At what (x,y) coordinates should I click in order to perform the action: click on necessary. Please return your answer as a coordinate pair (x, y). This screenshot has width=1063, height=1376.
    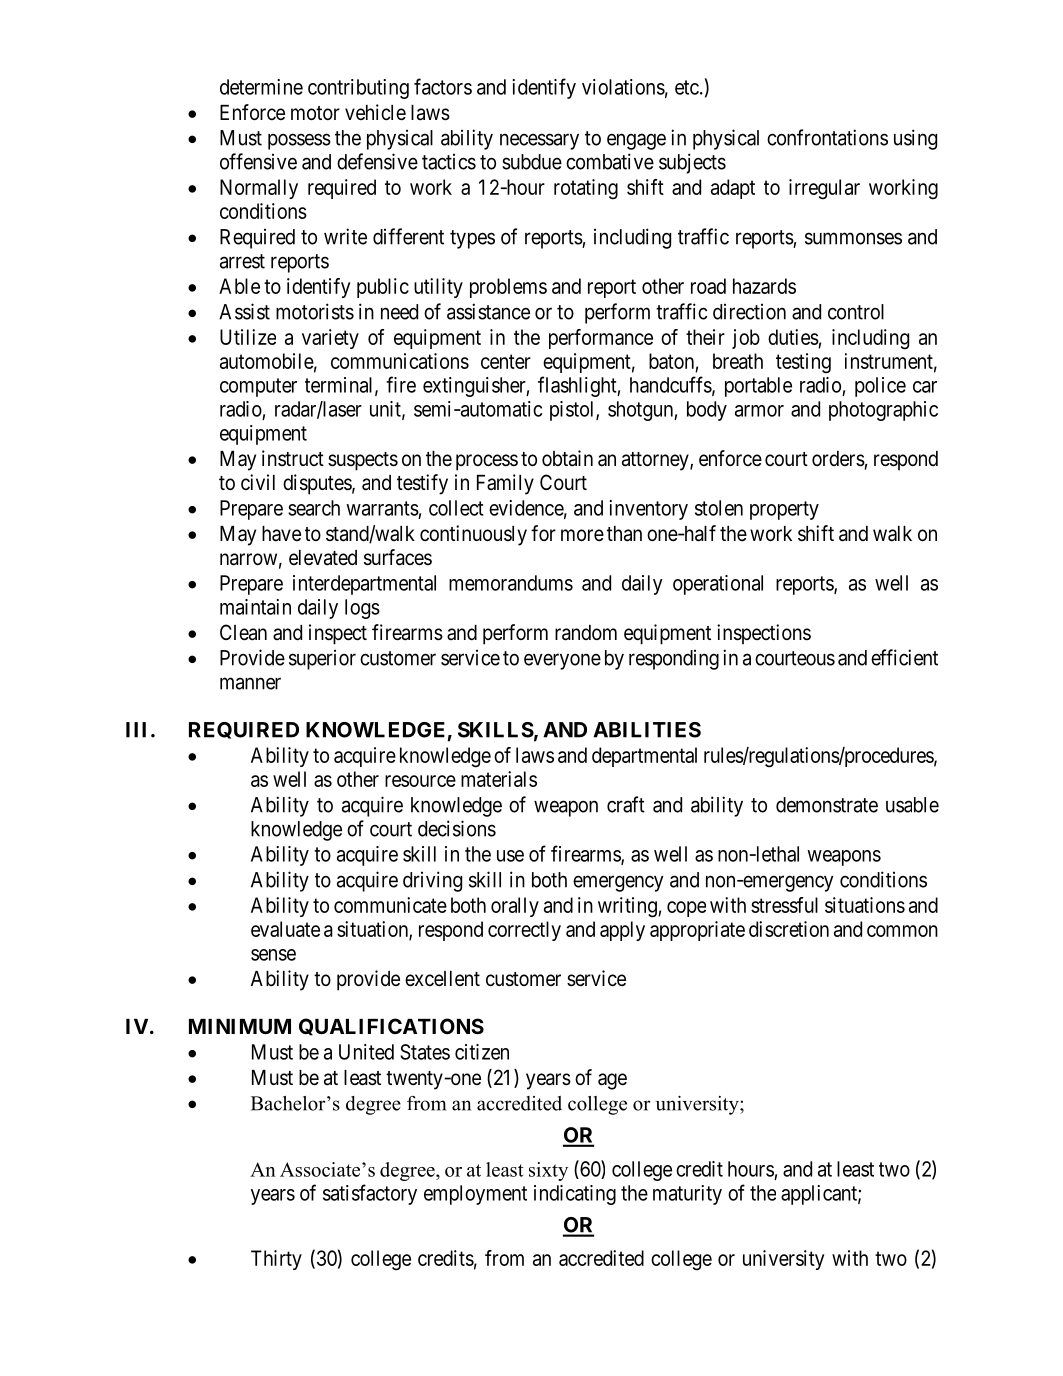
    Looking at the image, I should click on (539, 141).
